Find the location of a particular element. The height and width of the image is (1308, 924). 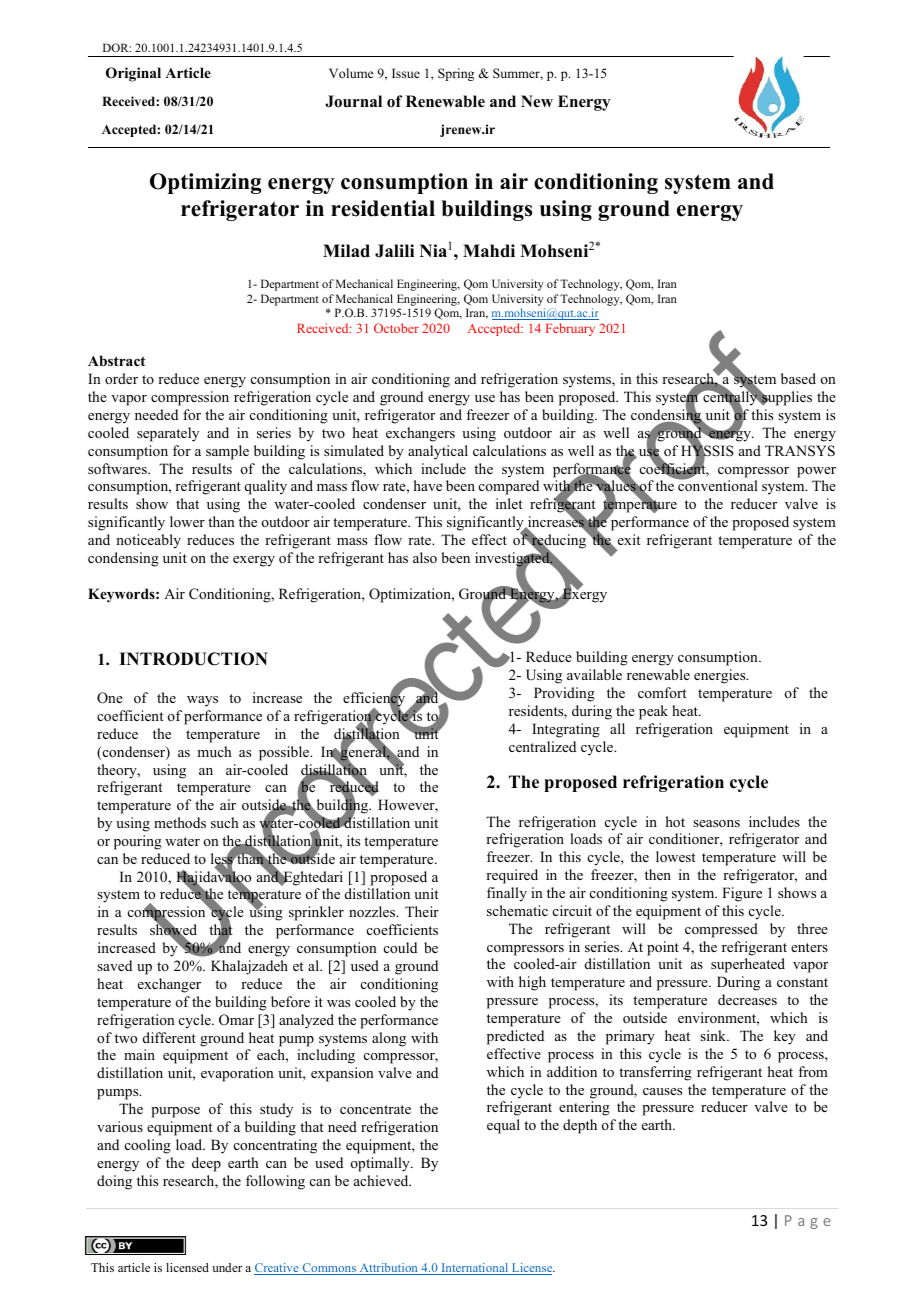

decreases is located at coordinates (747, 999).
